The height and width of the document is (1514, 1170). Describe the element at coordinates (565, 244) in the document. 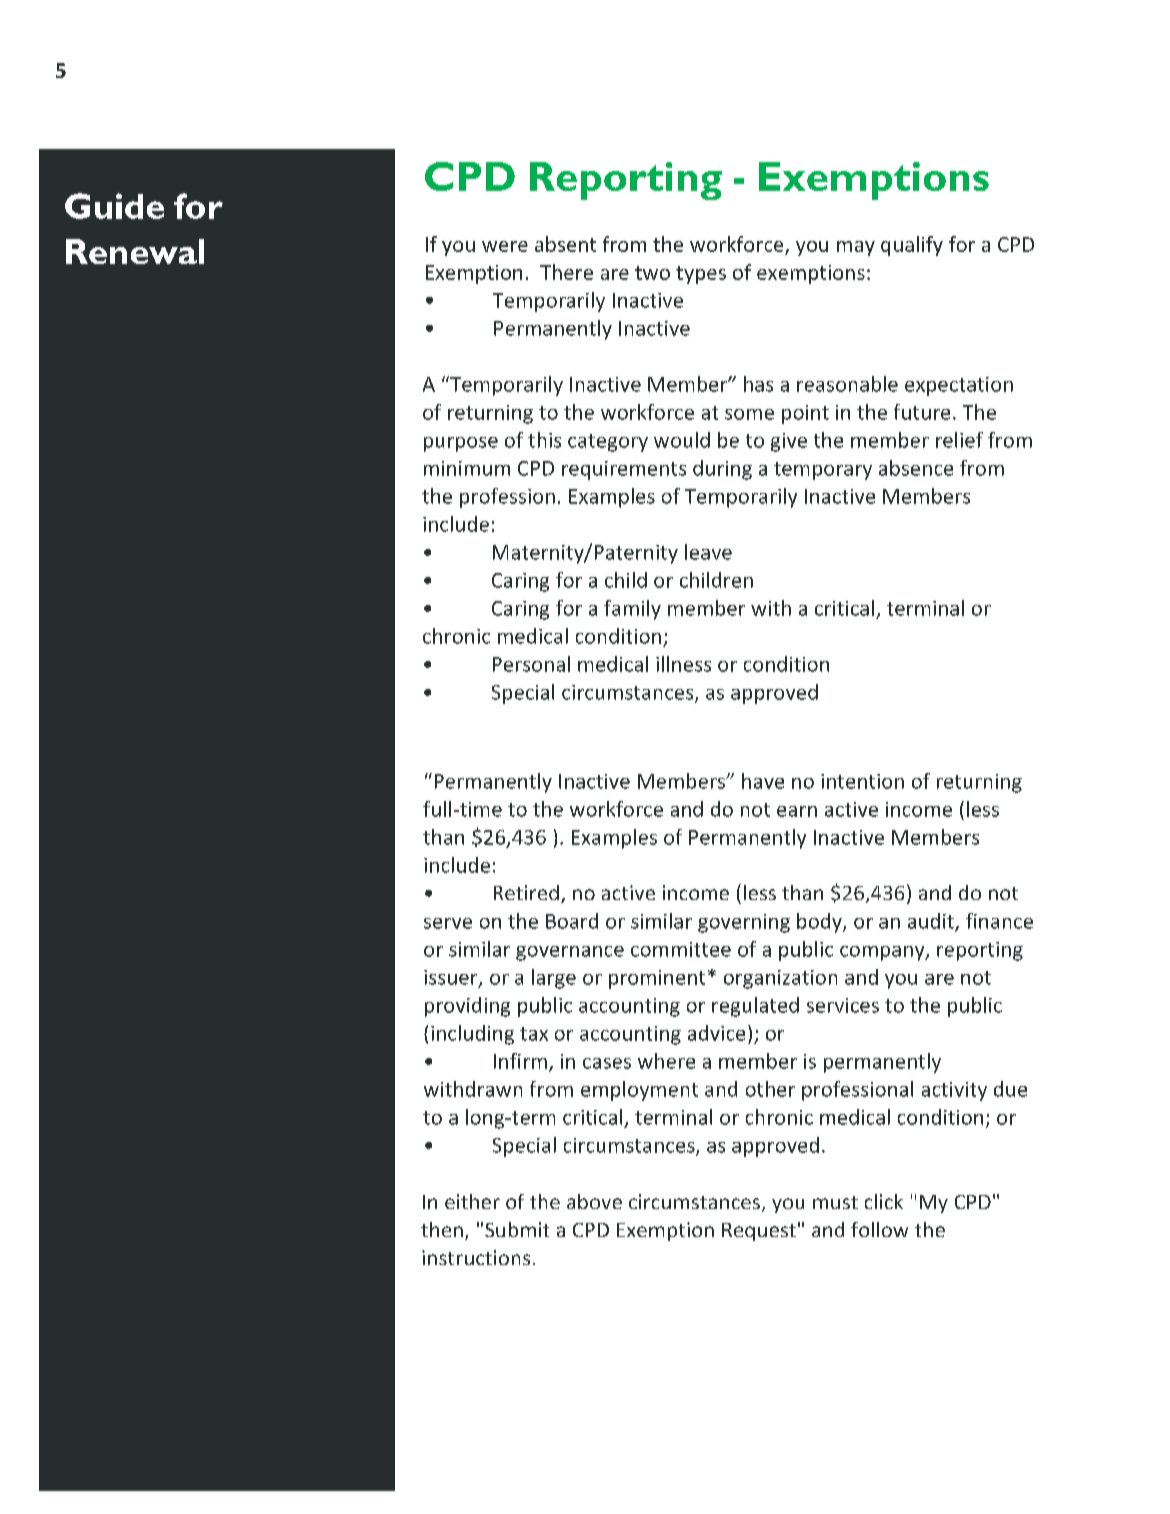

I see `absent` at that location.
